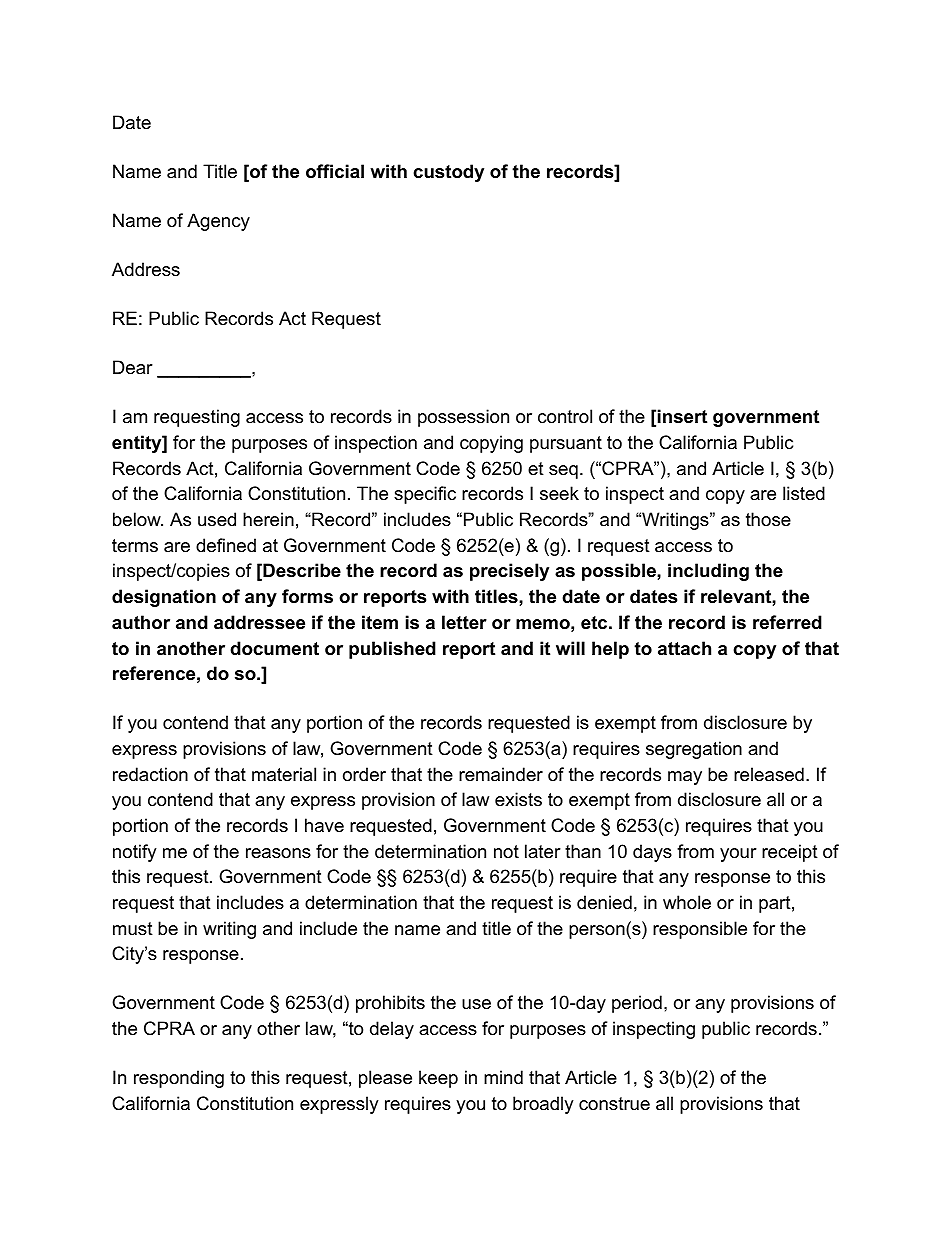 This screenshot has width=952, height=1233. I want to click on insert, so click(682, 416).
